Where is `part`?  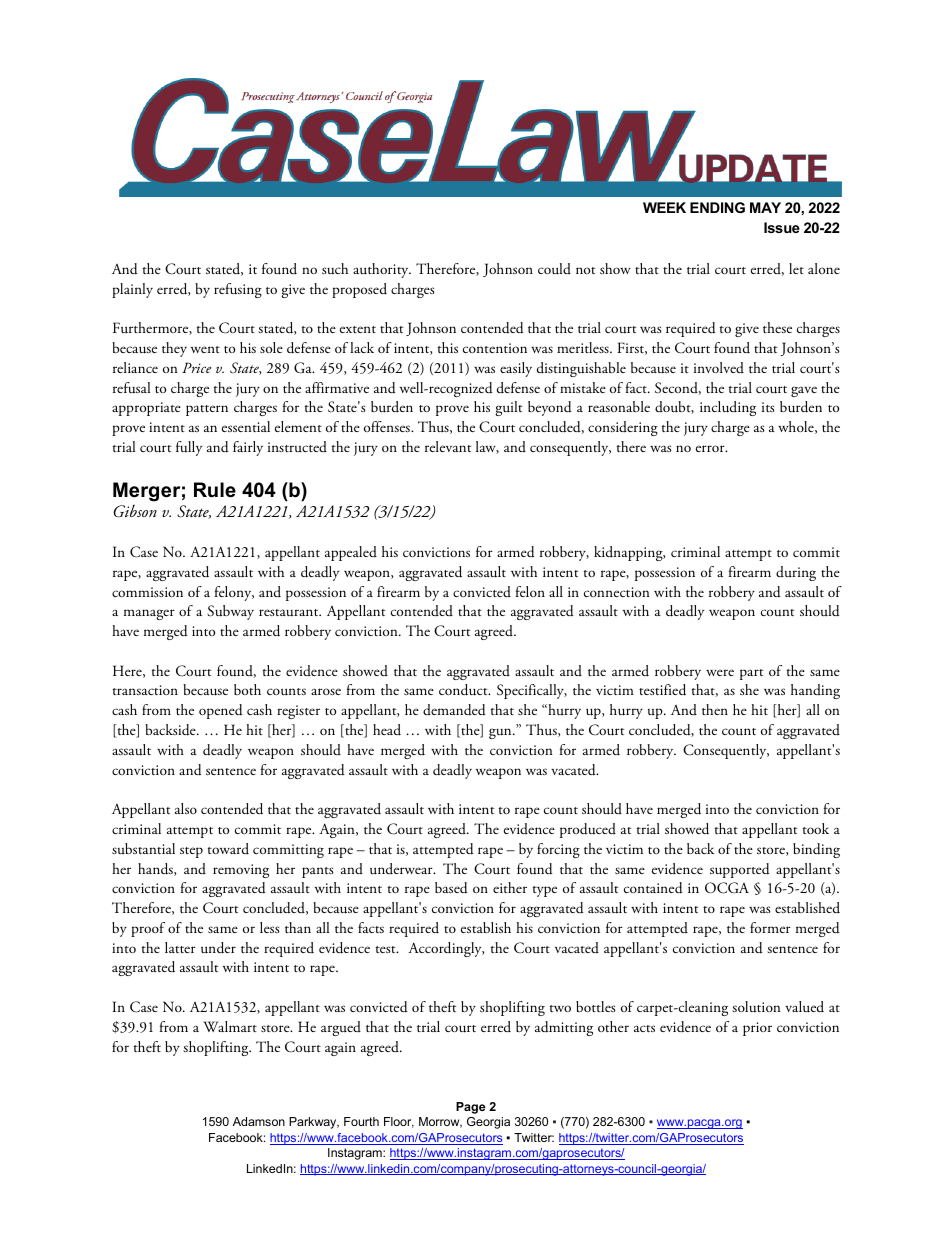
part is located at coordinates (751, 674).
